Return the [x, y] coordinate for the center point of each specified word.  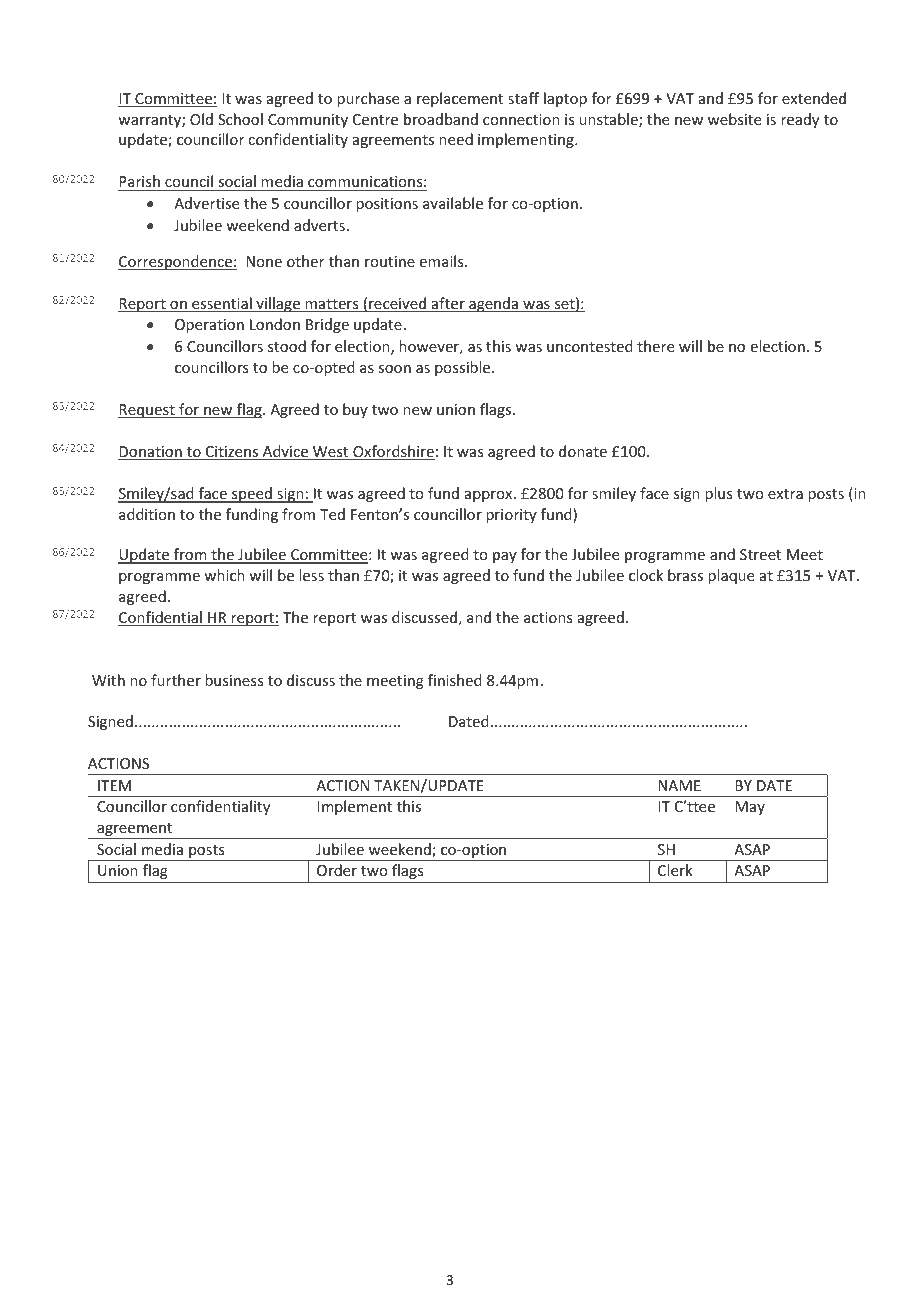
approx [490, 496]
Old [201, 119]
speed [252, 495]
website [734, 119]
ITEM [114, 785]
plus [718, 494]
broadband [441, 119]
